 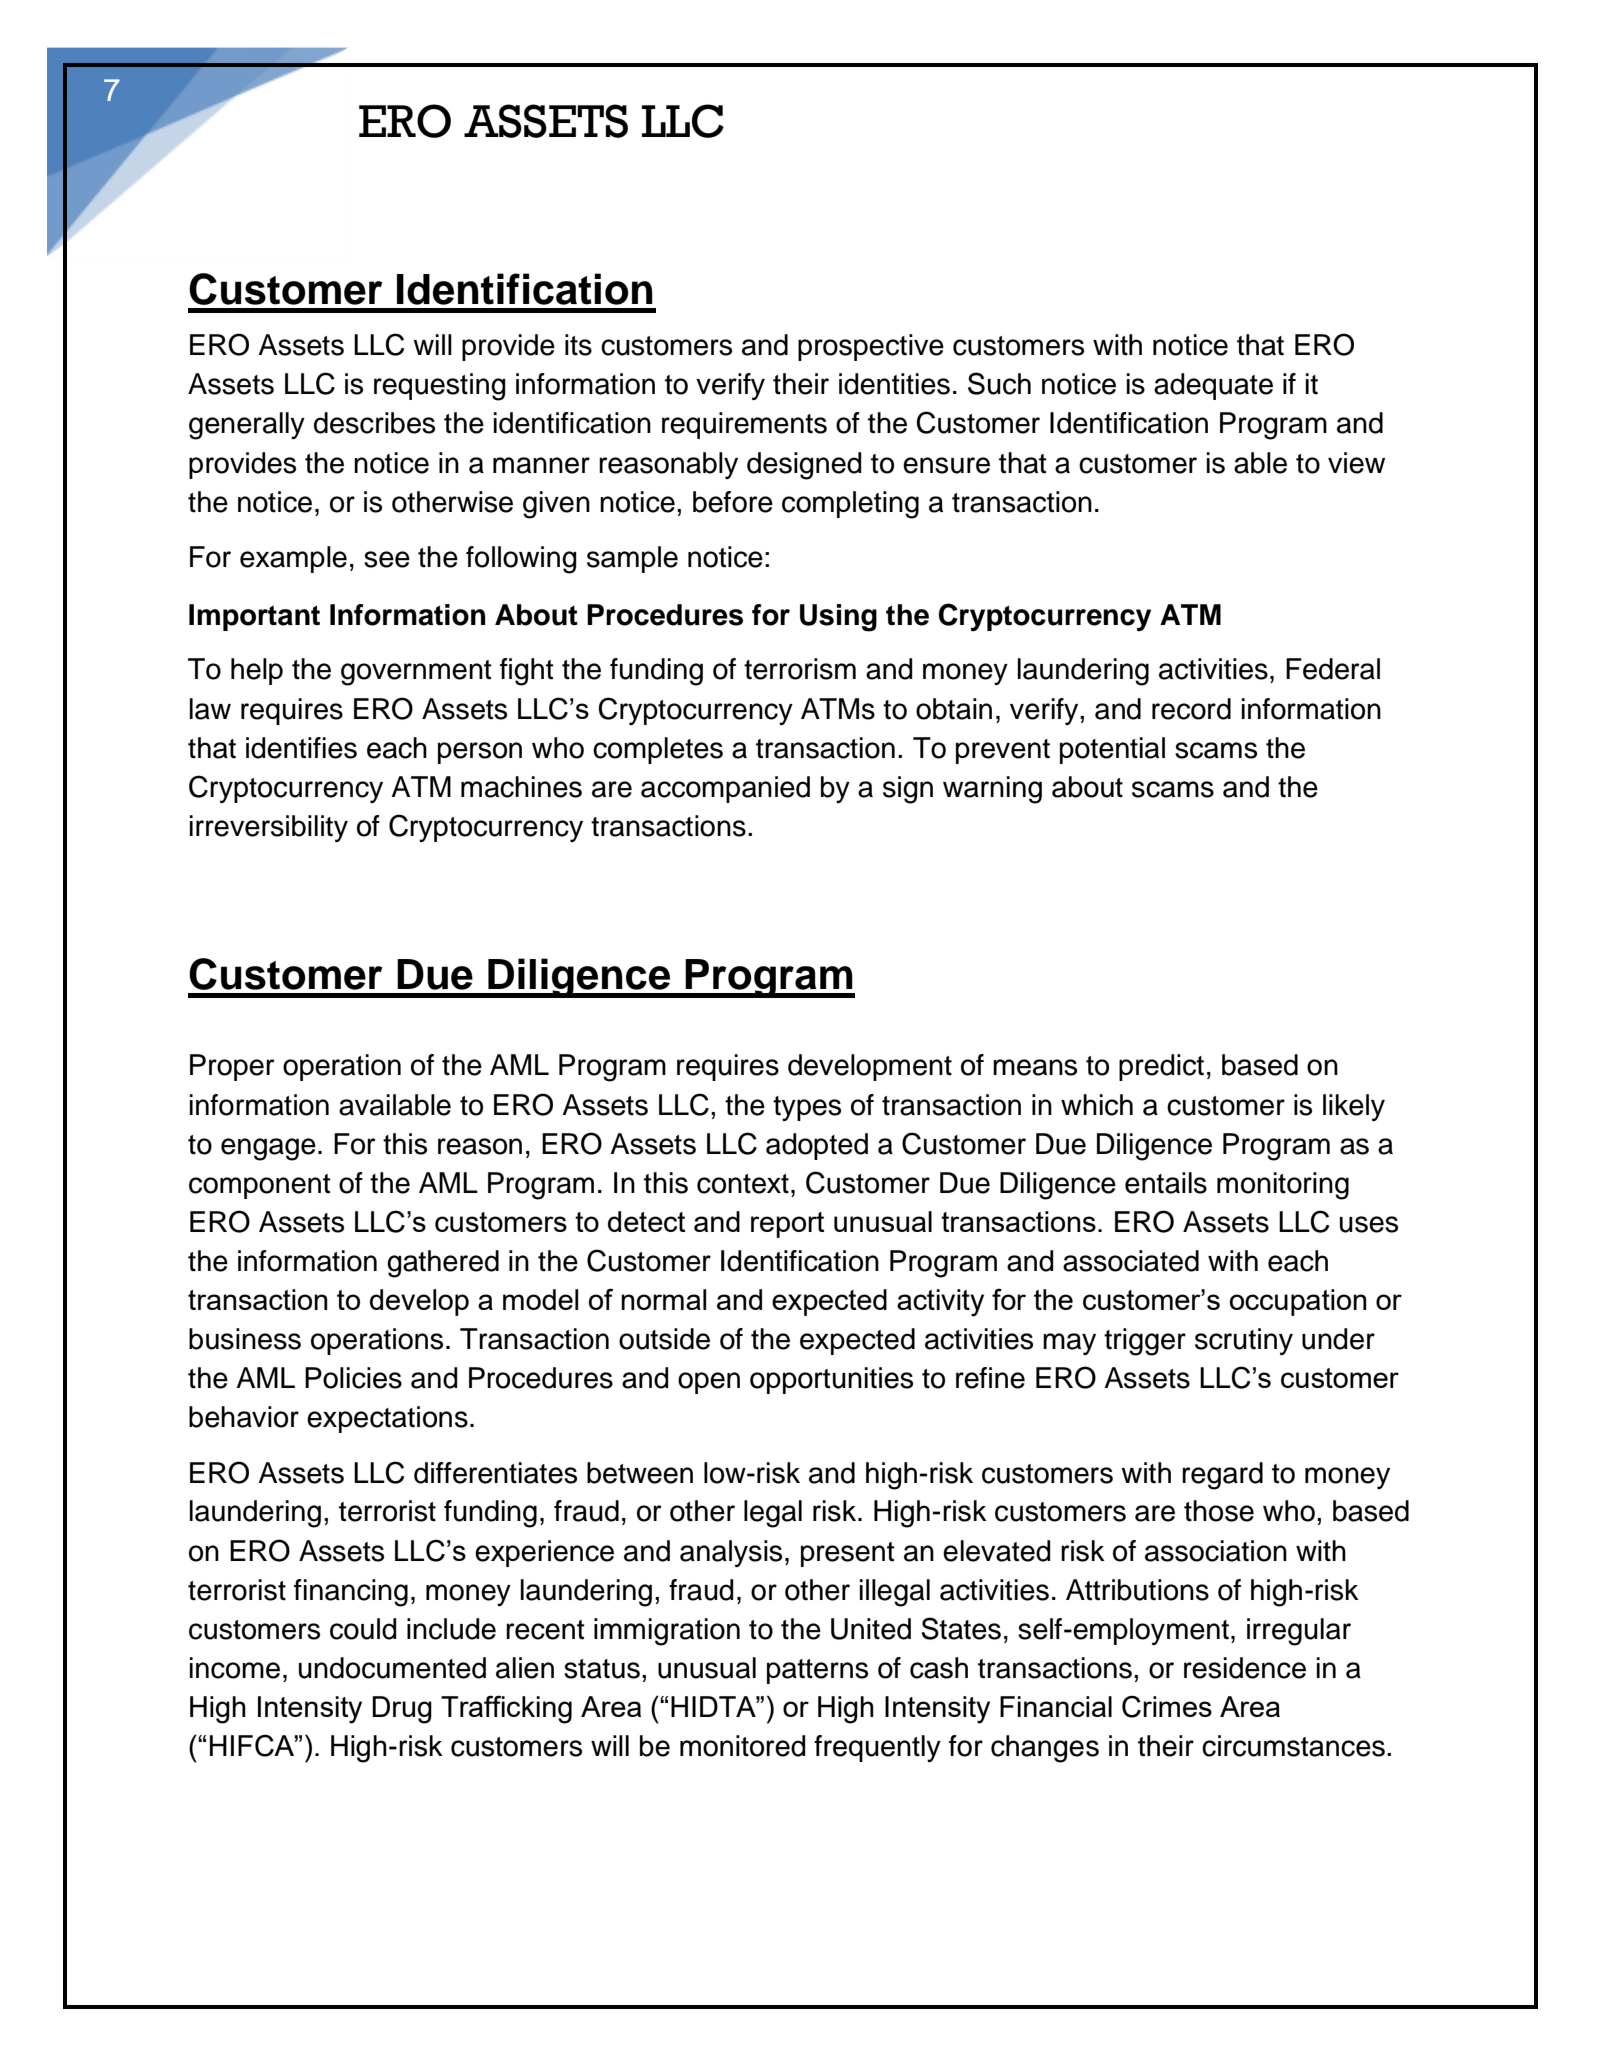 I want to click on potential, so click(x=1112, y=750).
